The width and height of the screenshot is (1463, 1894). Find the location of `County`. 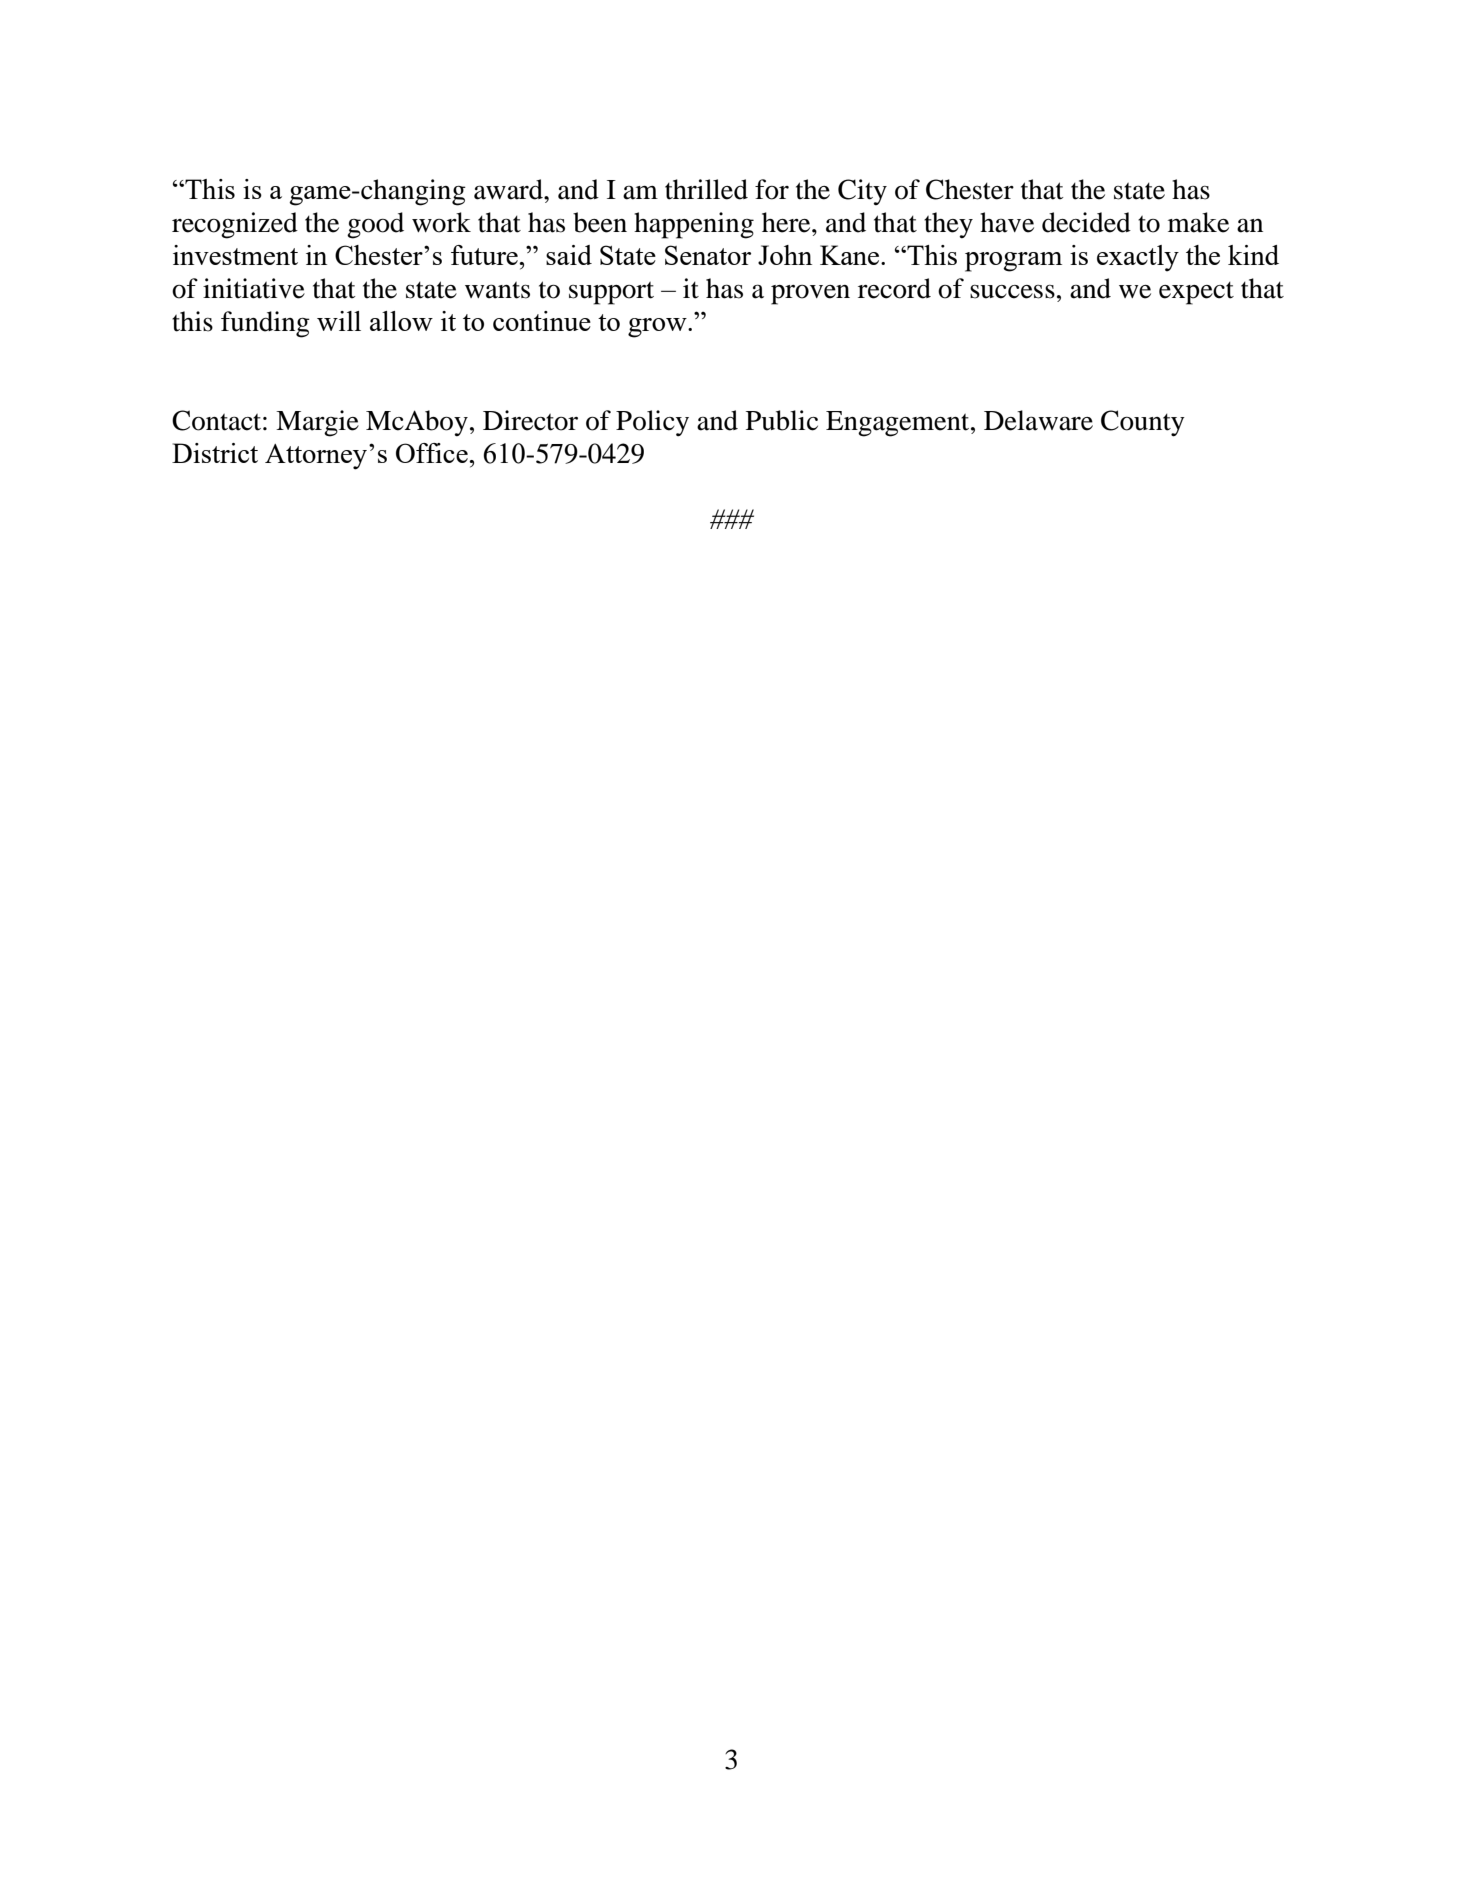

County is located at coordinates (1143, 423).
